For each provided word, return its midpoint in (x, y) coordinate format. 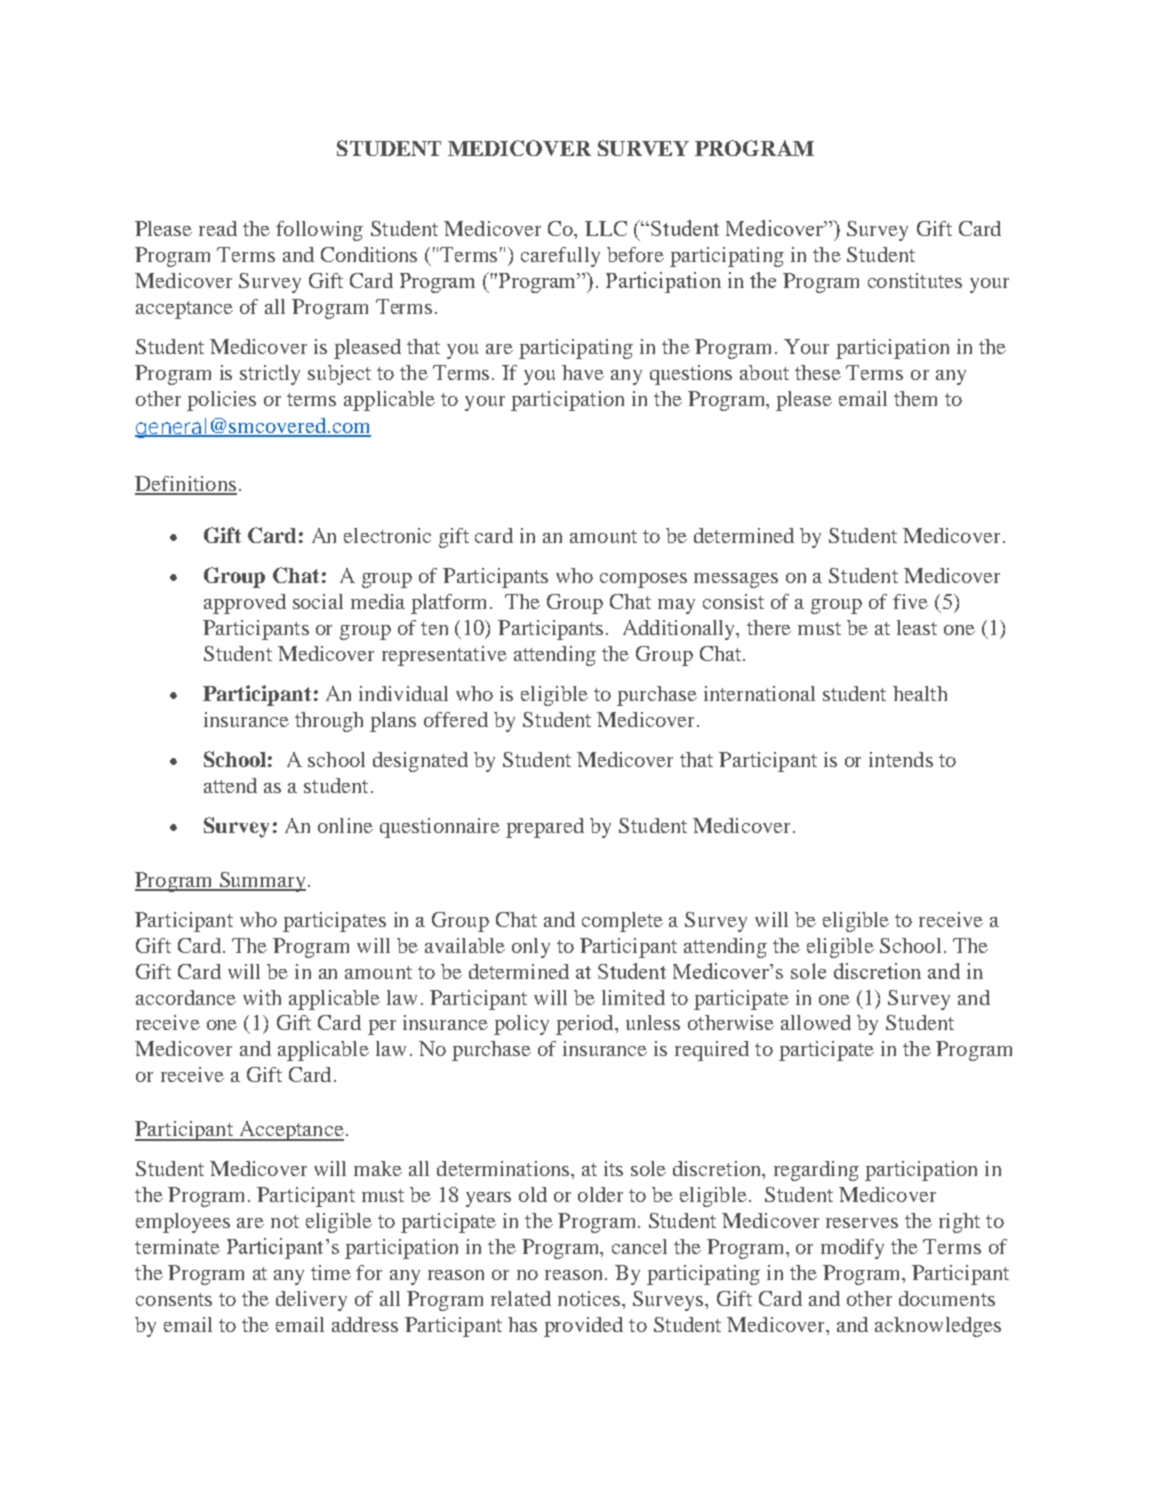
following (319, 231)
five (910, 601)
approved (245, 604)
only (531, 948)
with (262, 997)
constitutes (915, 280)
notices (590, 1298)
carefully (560, 257)
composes (643, 580)
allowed (816, 1022)
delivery (311, 1301)
